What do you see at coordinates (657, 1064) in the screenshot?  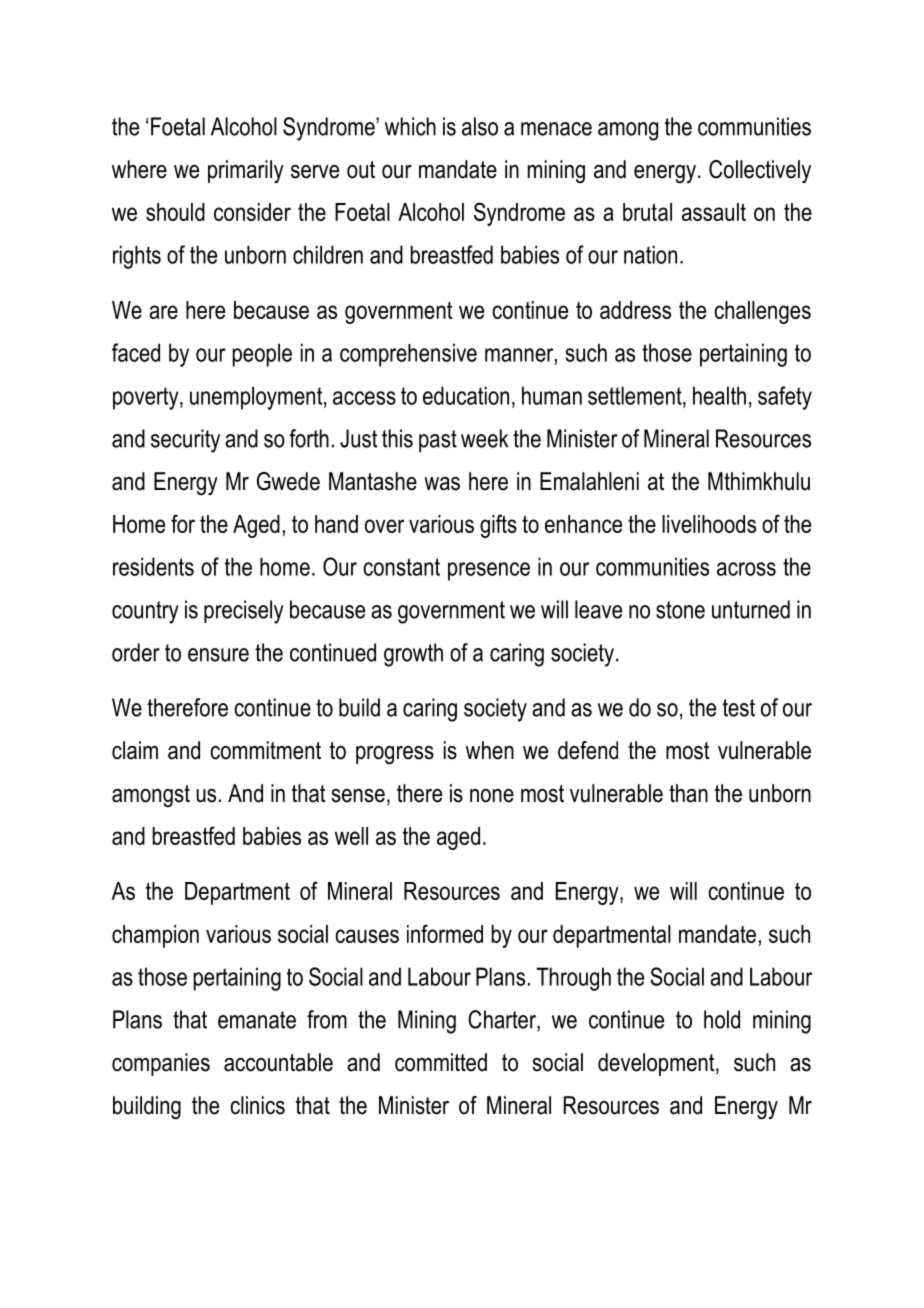 I see `development` at bounding box center [657, 1064].
